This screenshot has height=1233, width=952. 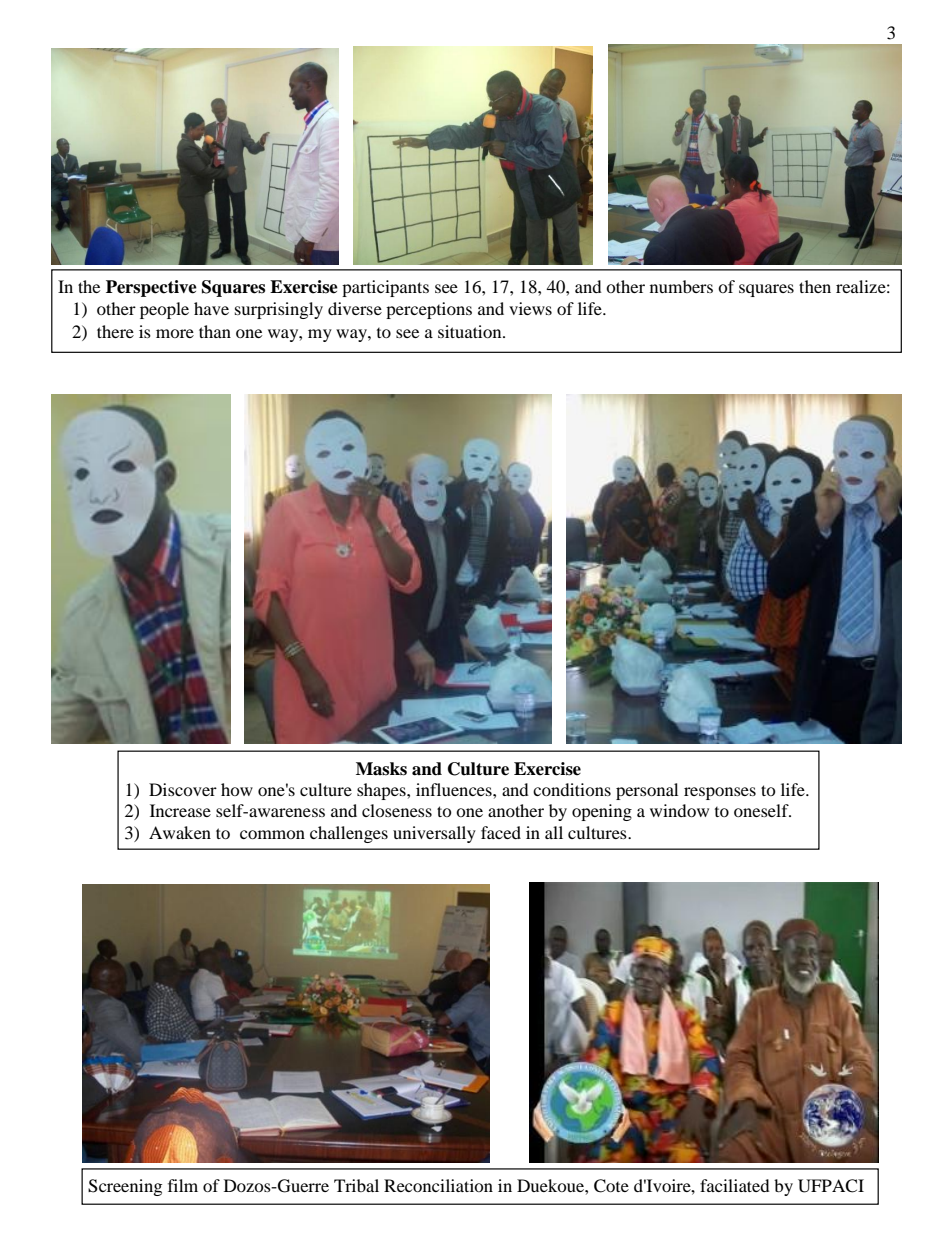 I want to click on Discover, so click(x=183, y=789).
